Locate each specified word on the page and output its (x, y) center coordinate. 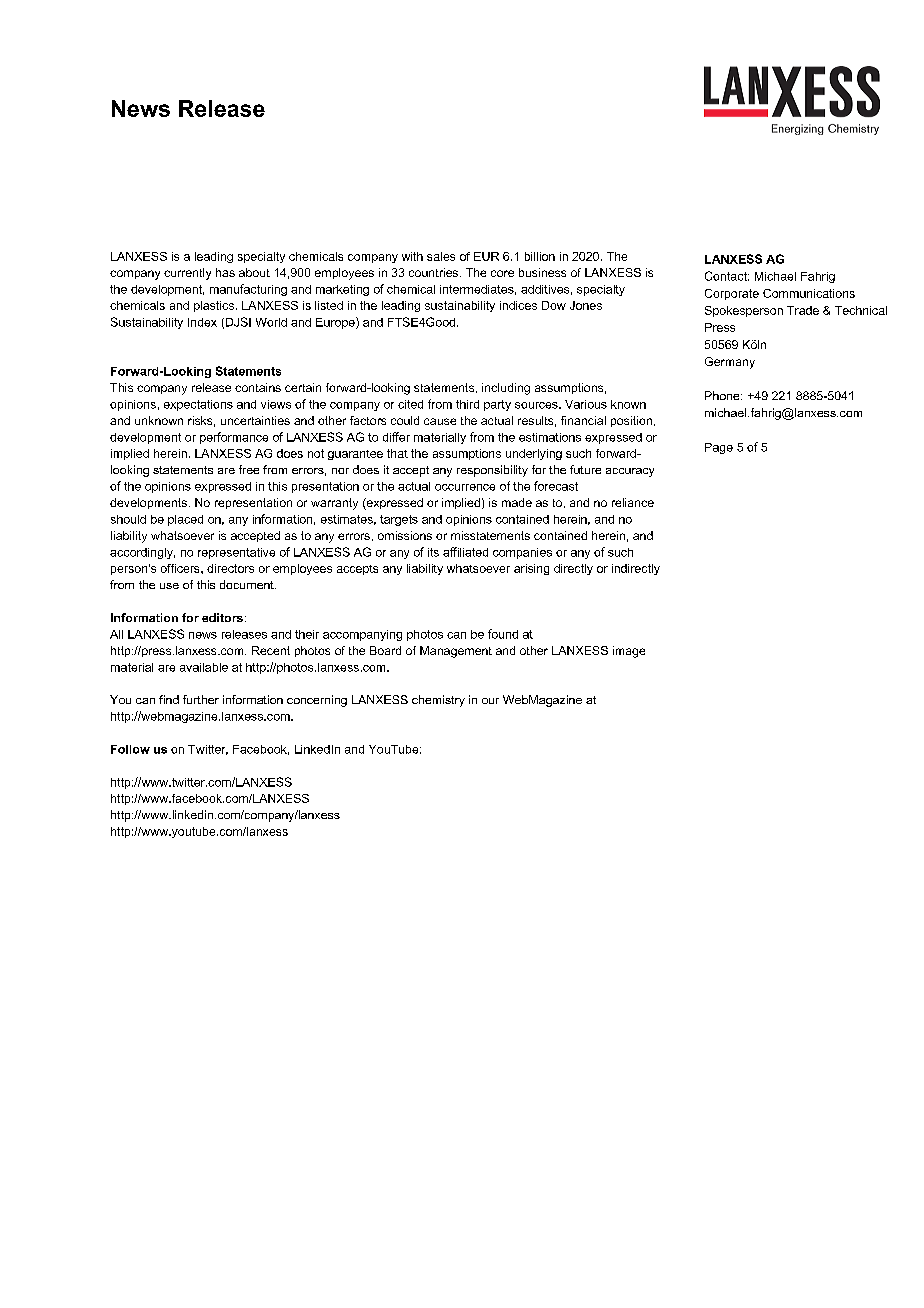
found (503, 634)
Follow (130, 749)
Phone (723, 395)
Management (456, 652)
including (506, 389)
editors (222, 617)
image (629, 652)
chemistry (438, 701)
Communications (809, 293)
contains (258, 387)
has (225, 272)
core (502, 273)
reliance (633, 502)
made (517, 502)
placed (185, 520)
